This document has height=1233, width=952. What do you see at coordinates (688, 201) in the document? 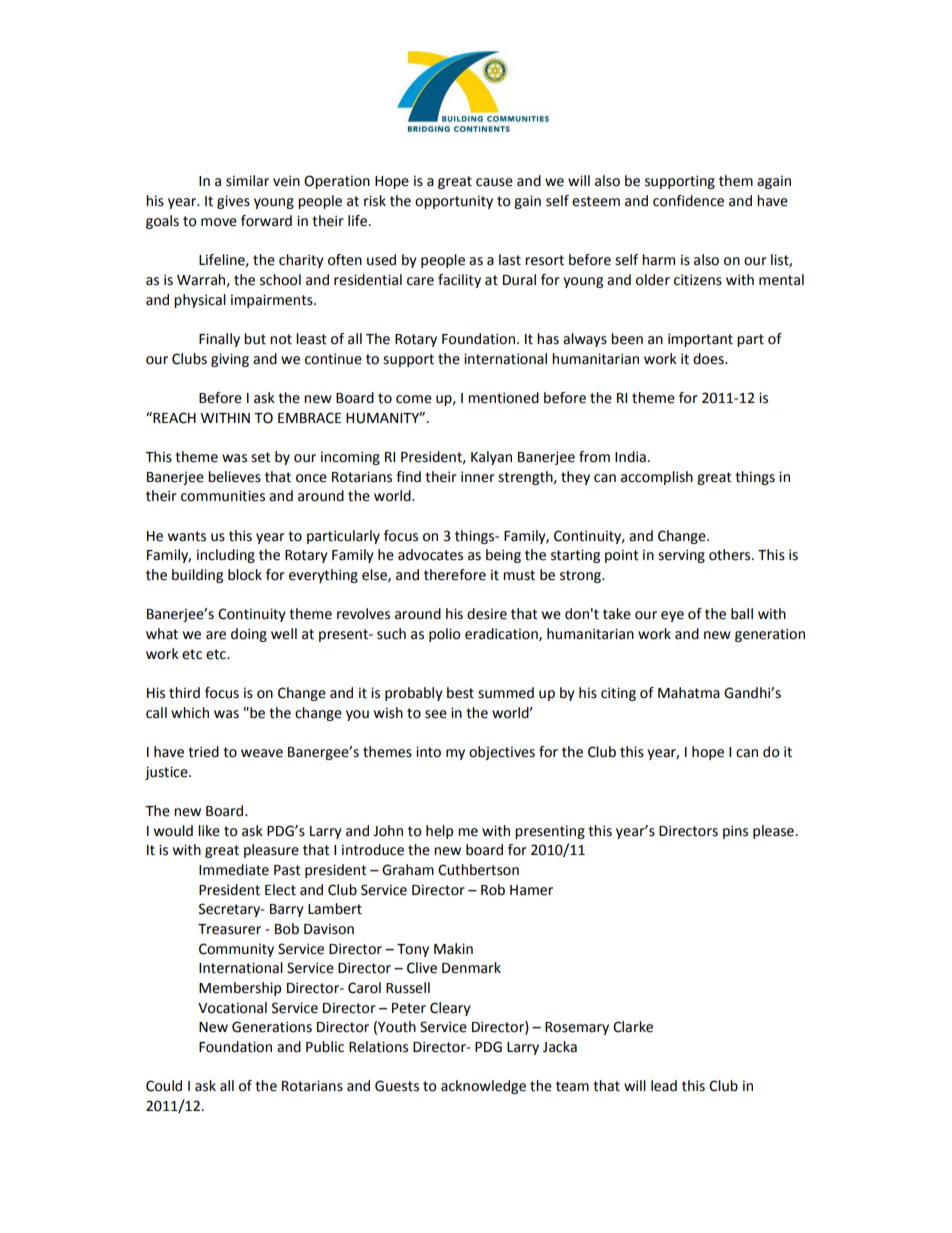
I see `confidence` at bounding box center [688, 201].
